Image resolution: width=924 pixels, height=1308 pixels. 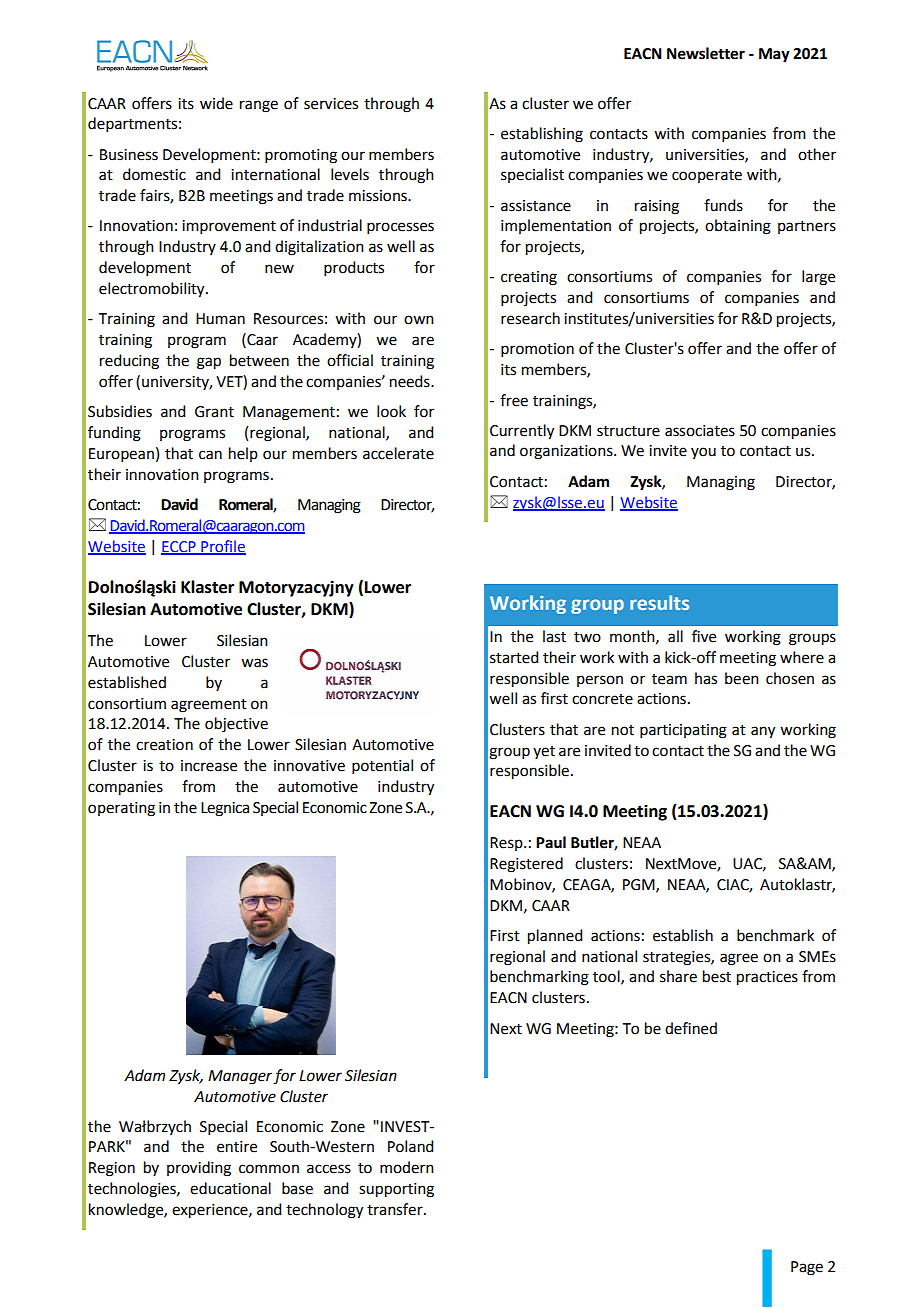 I want to click on best, so click(x=717, y=976).
